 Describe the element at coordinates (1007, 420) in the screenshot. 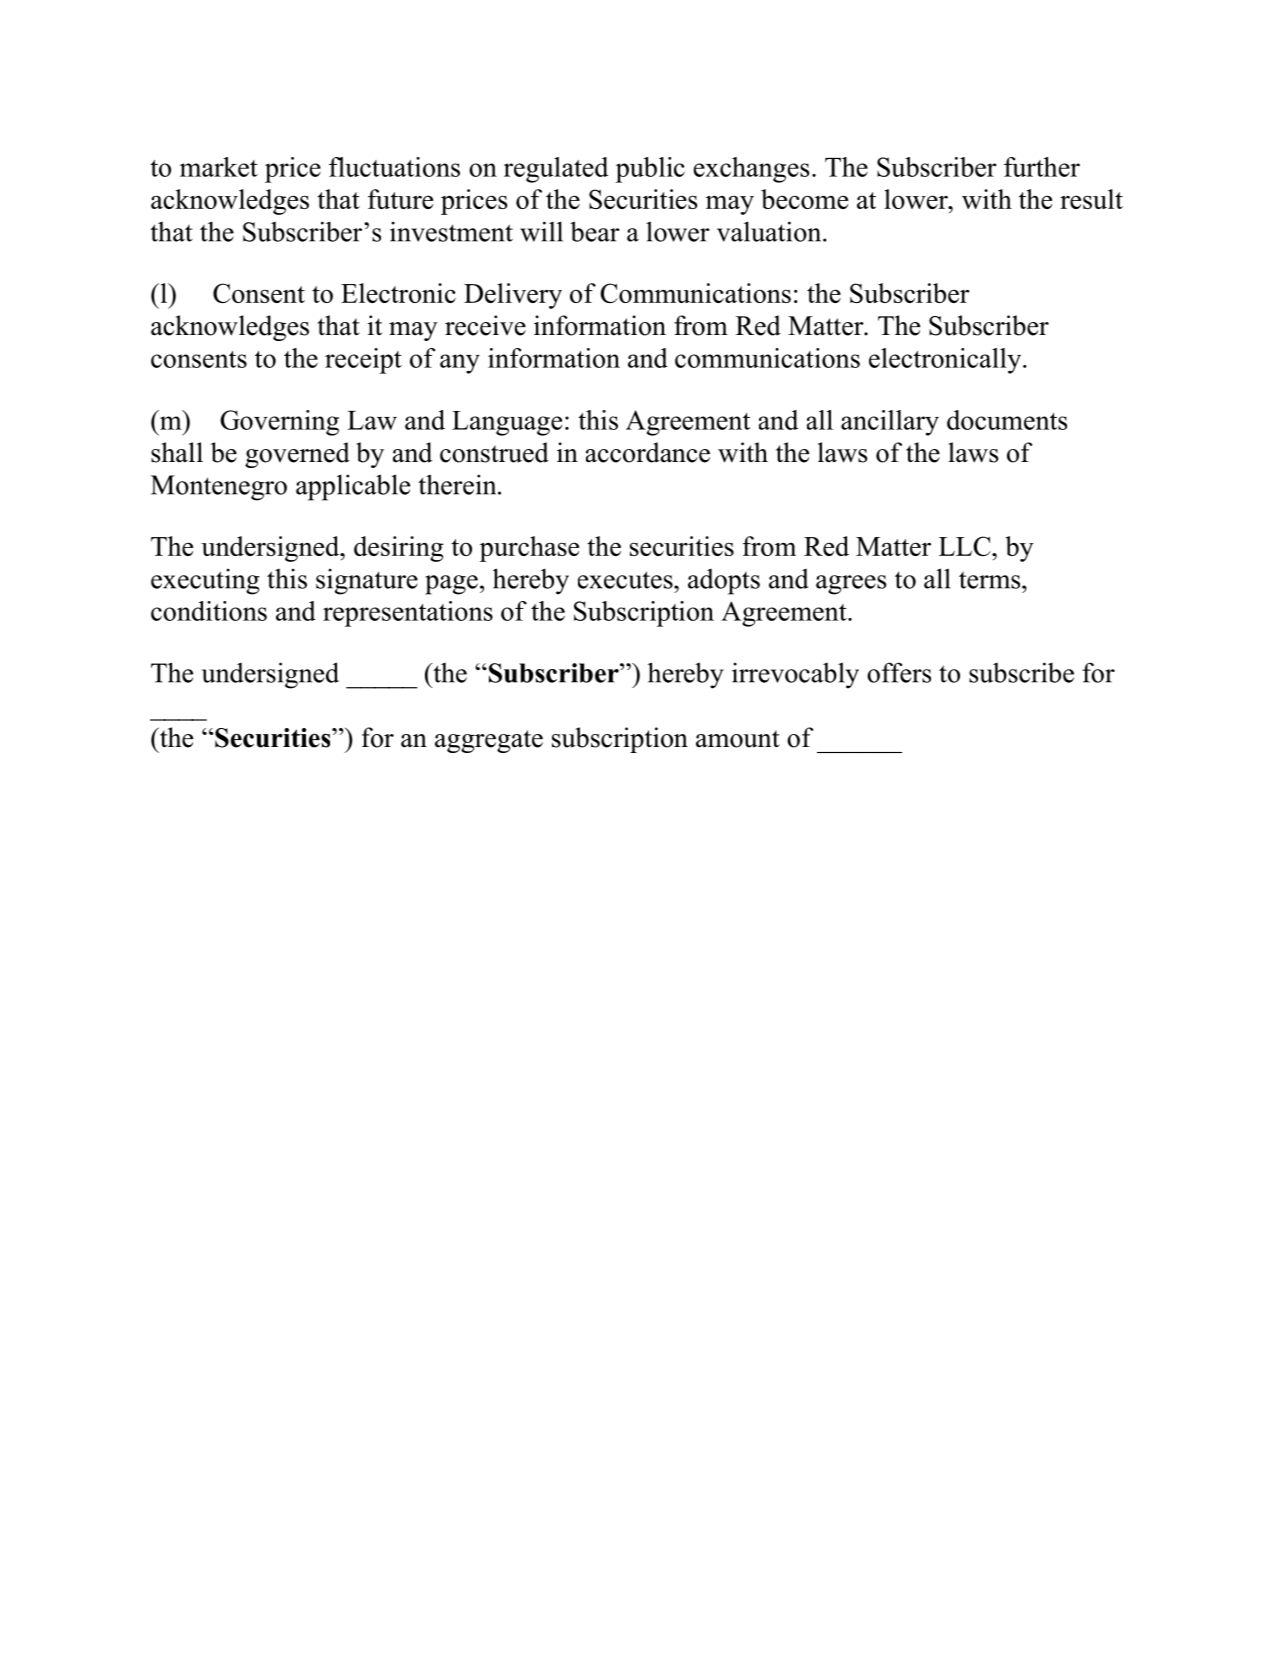

I see `documents` at that location.
